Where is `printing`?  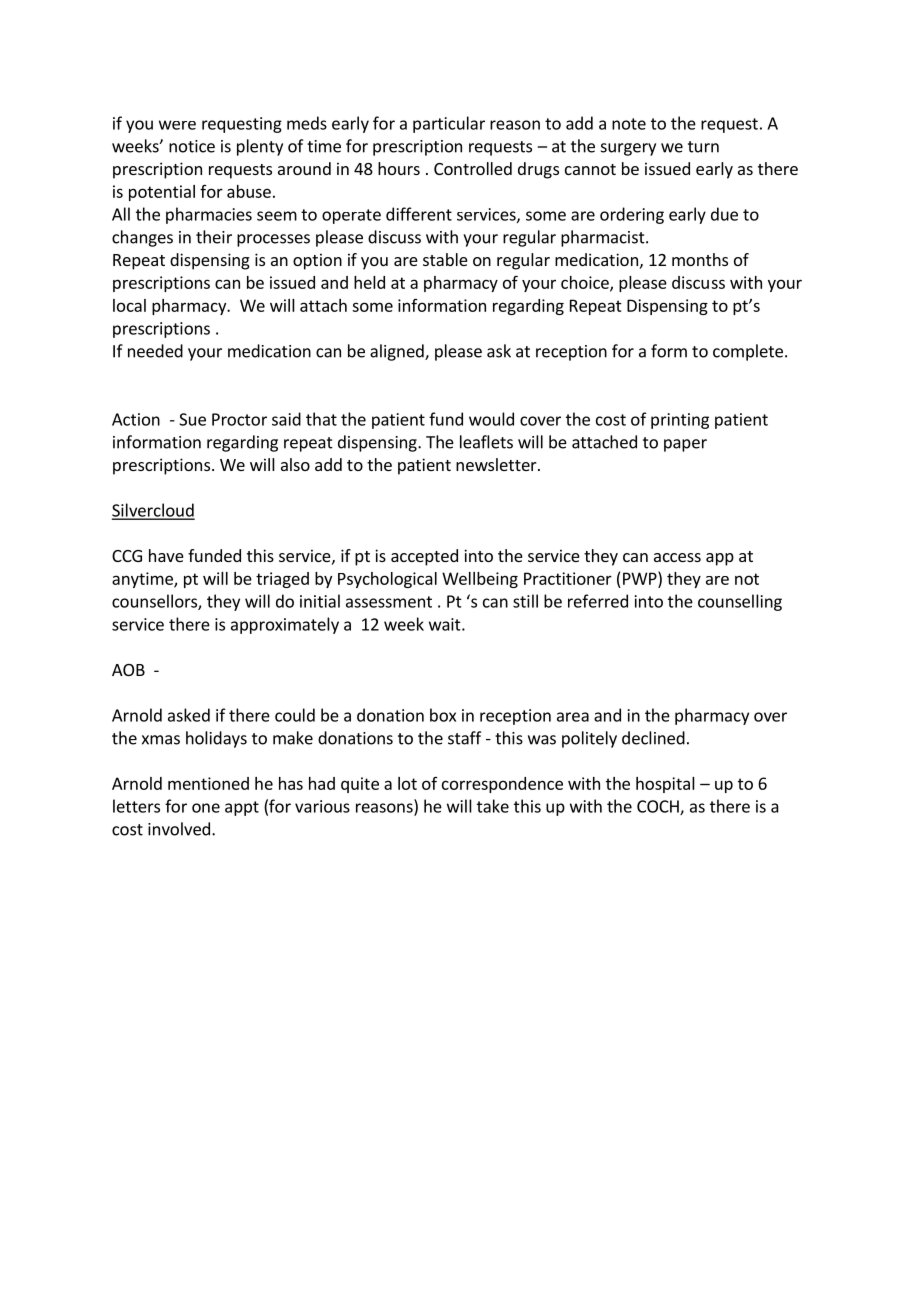 printing is located at coordinates (680, 421).
